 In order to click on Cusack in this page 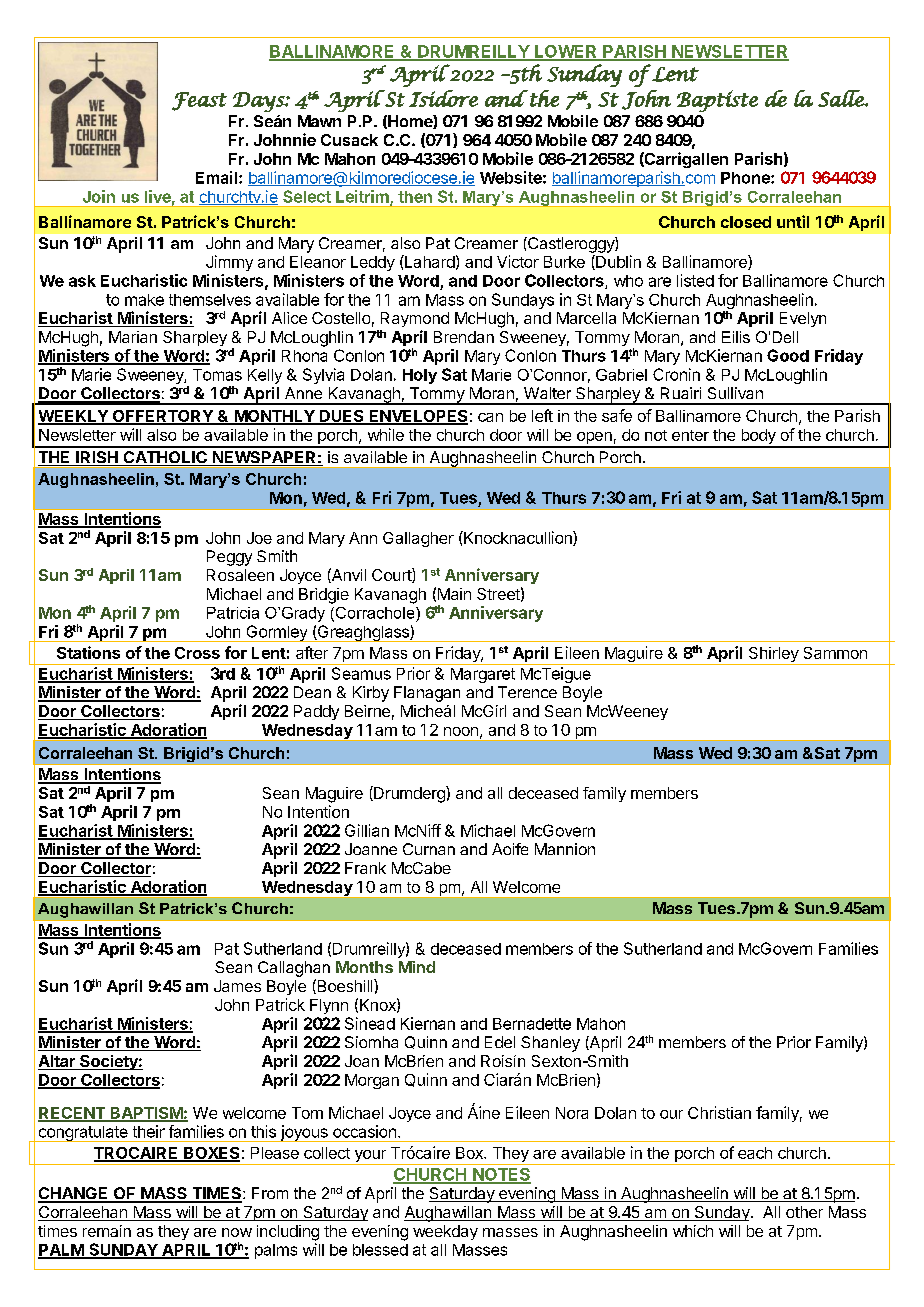, I will do `click(349, 140)`.
